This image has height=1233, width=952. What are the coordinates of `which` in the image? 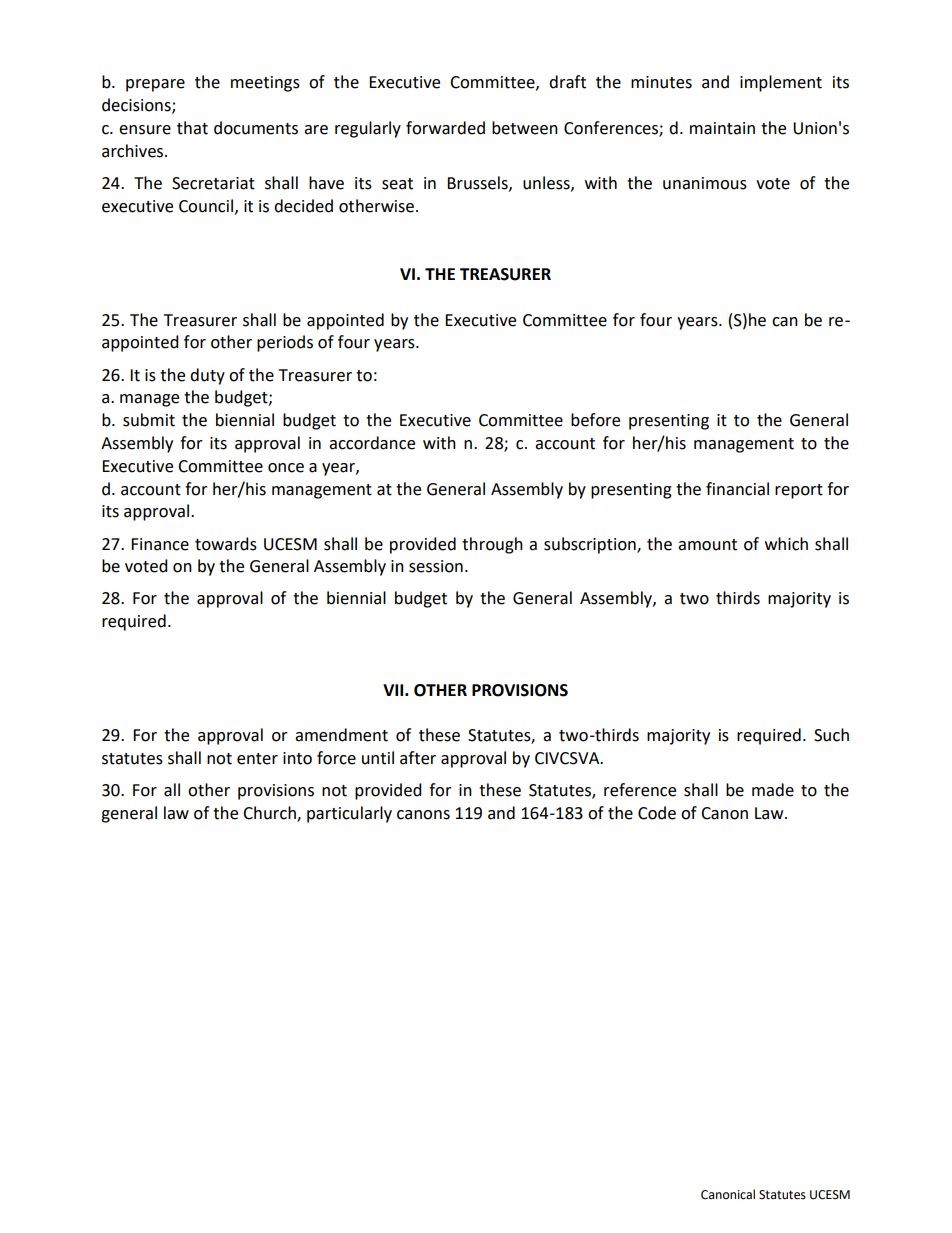 It's located at (786, 544).
